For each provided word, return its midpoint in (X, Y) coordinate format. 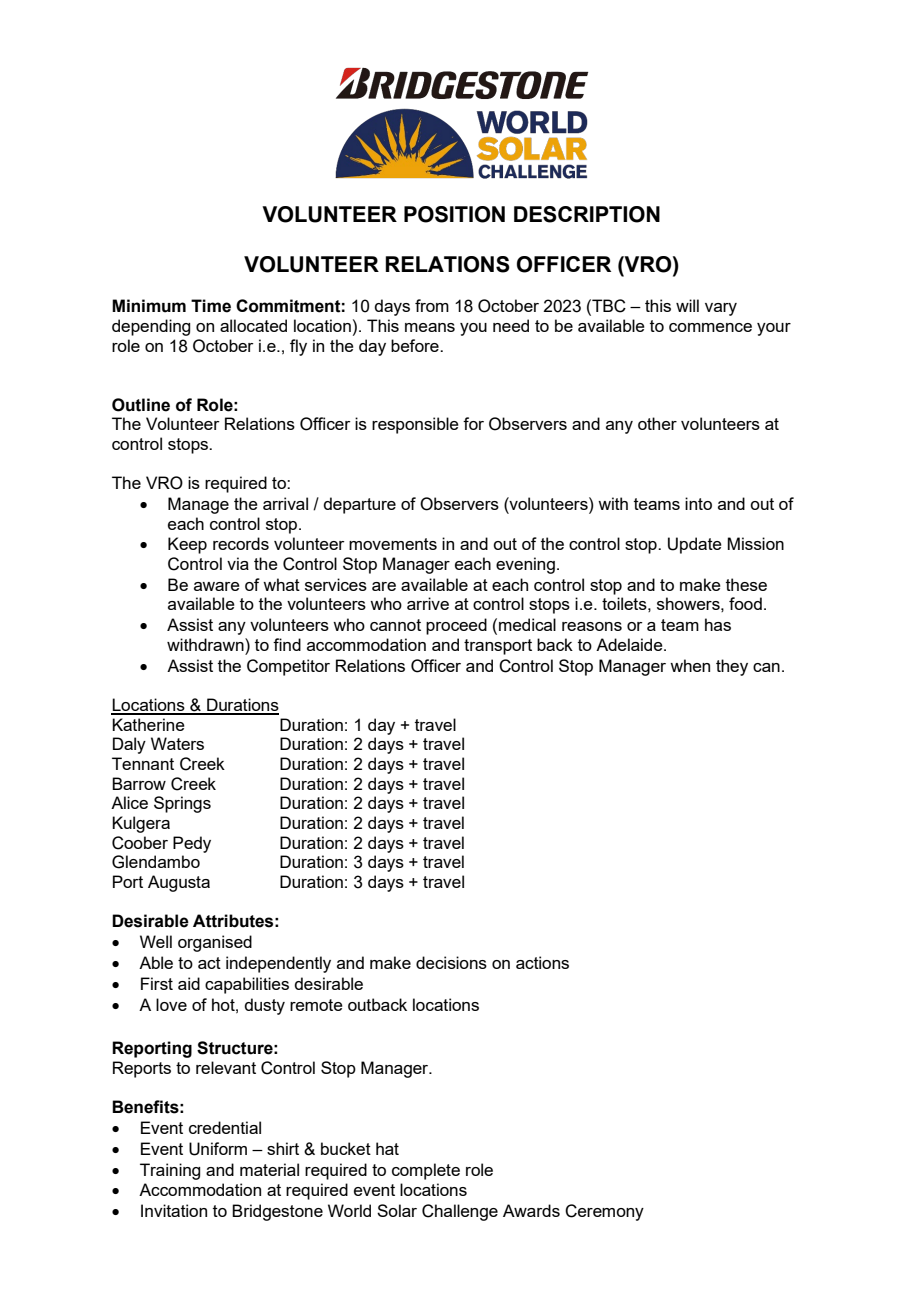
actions (542, 962)
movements (393, 544)
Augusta (179, 883)
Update (695, 545)
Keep (187, 545)
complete (426, 1171)
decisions (451, 962)
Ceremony (604, 1212)
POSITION (454, 214)
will (687, 305)
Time (211, 306)
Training (170, 1171)
